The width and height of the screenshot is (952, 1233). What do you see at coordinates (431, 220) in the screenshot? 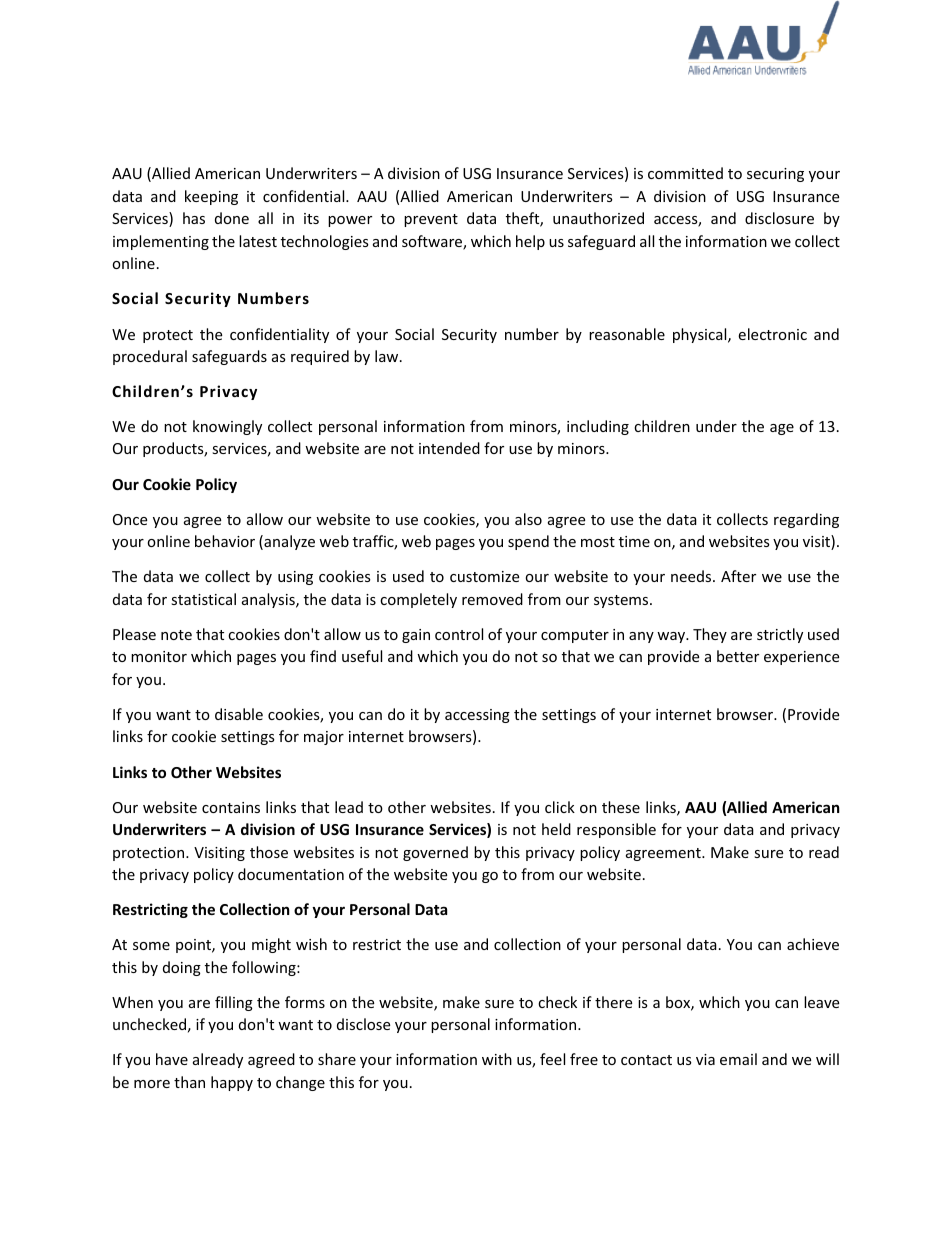
I see `prevent` at bounding box center [431, 220].
